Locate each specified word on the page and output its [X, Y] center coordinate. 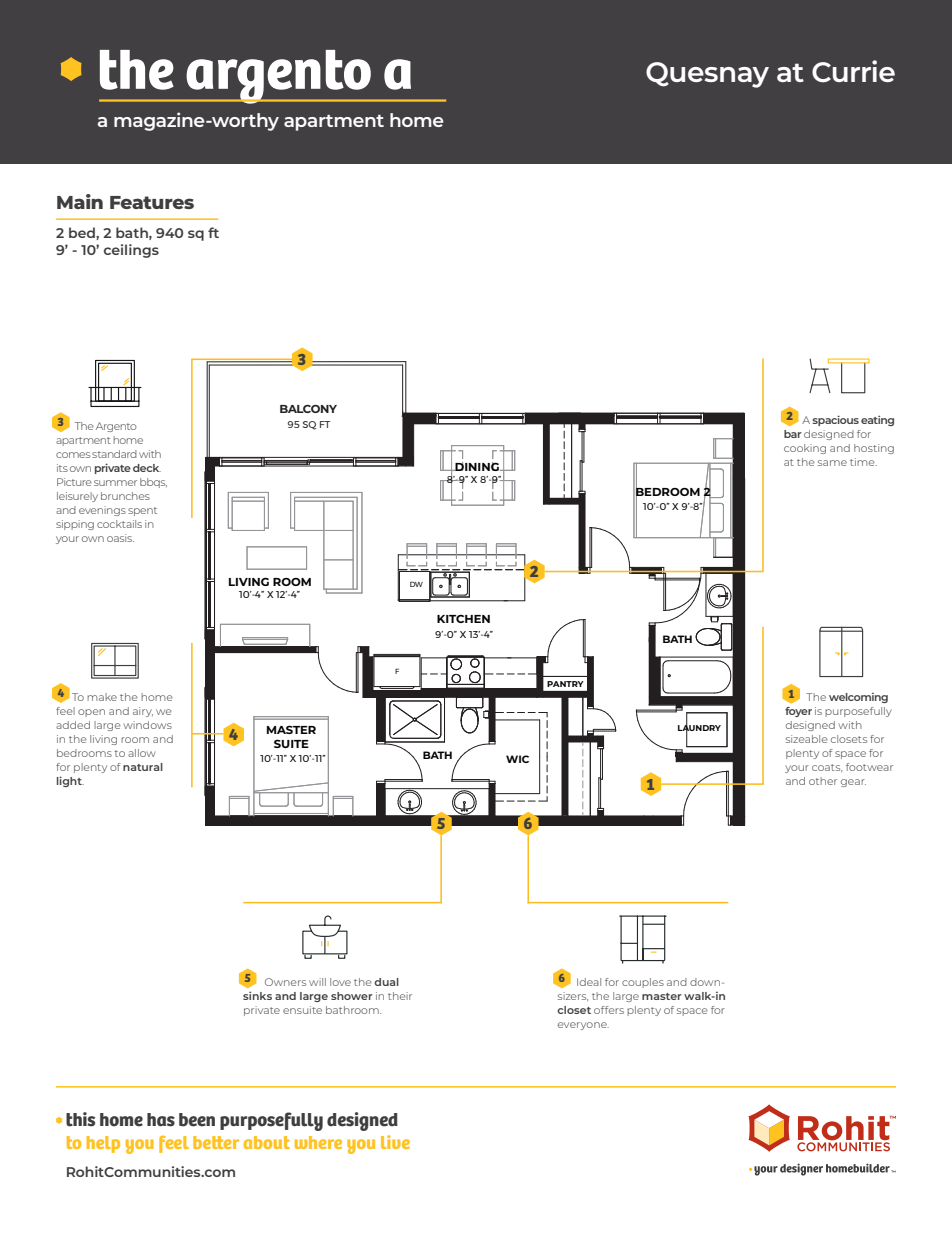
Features [152, 202]
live [395, 1142]
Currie [853, 71]
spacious [835, 420]
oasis [120, 538]
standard [114, 454]
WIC [517, 759]
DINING [477, 466]
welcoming [858, 698]
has [161, 1120]
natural [143, 767]
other [823, 781]
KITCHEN [463, 619]
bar [793, 434]
